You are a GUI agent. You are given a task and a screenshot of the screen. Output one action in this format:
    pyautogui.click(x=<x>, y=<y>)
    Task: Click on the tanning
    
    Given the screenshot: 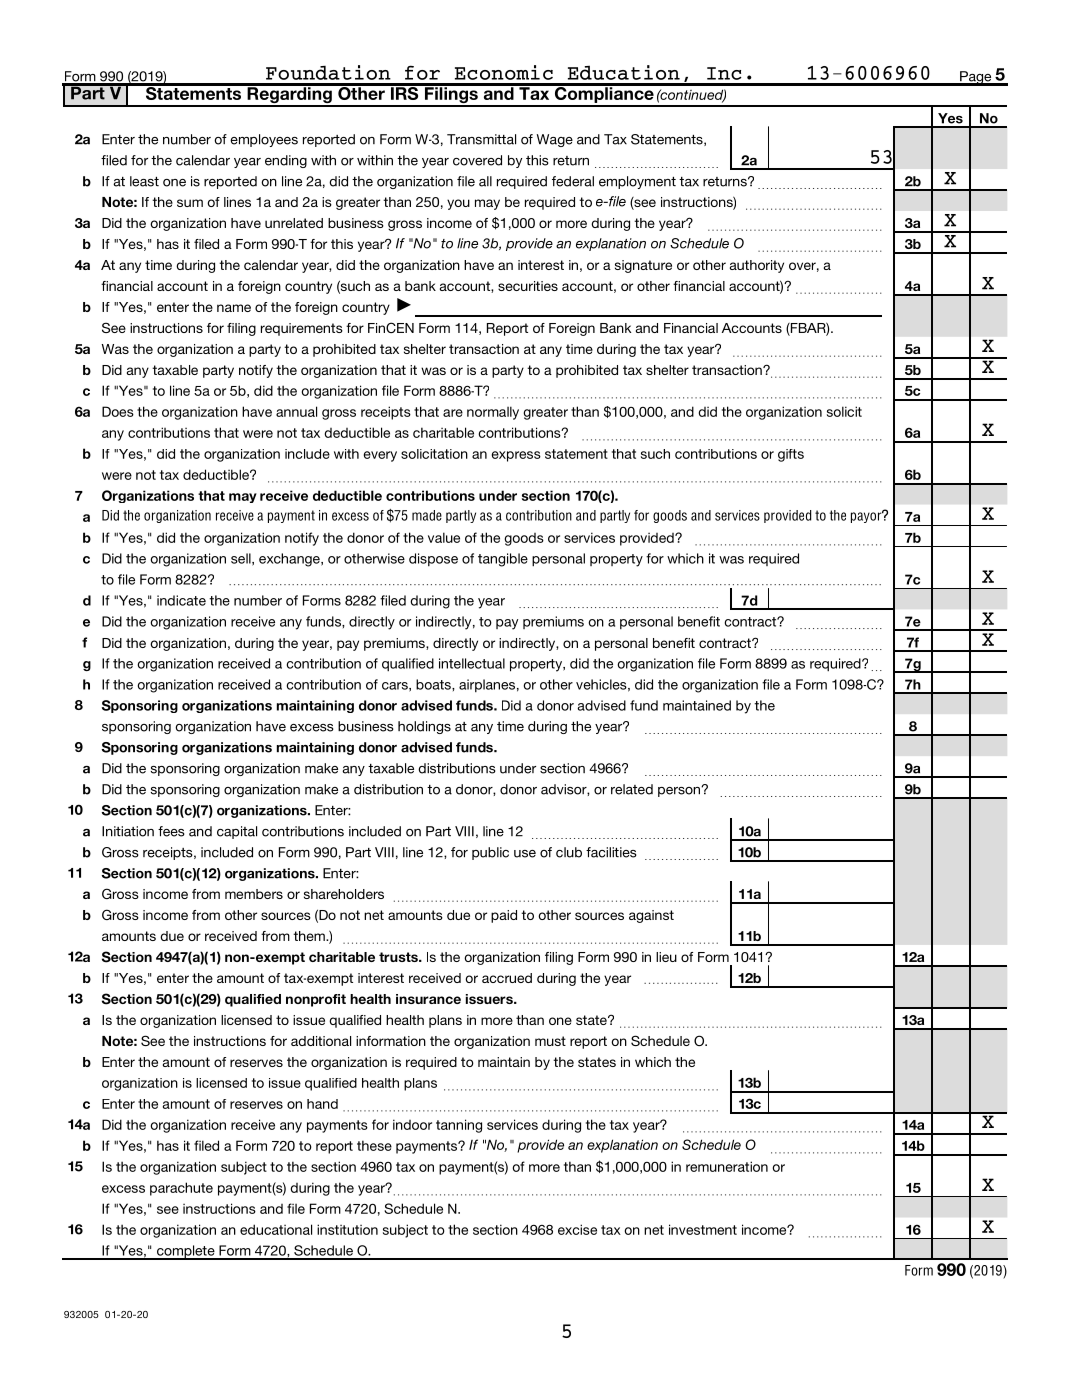 What is the action you would take?
    pyautogui.click(x=459, y=1126)
